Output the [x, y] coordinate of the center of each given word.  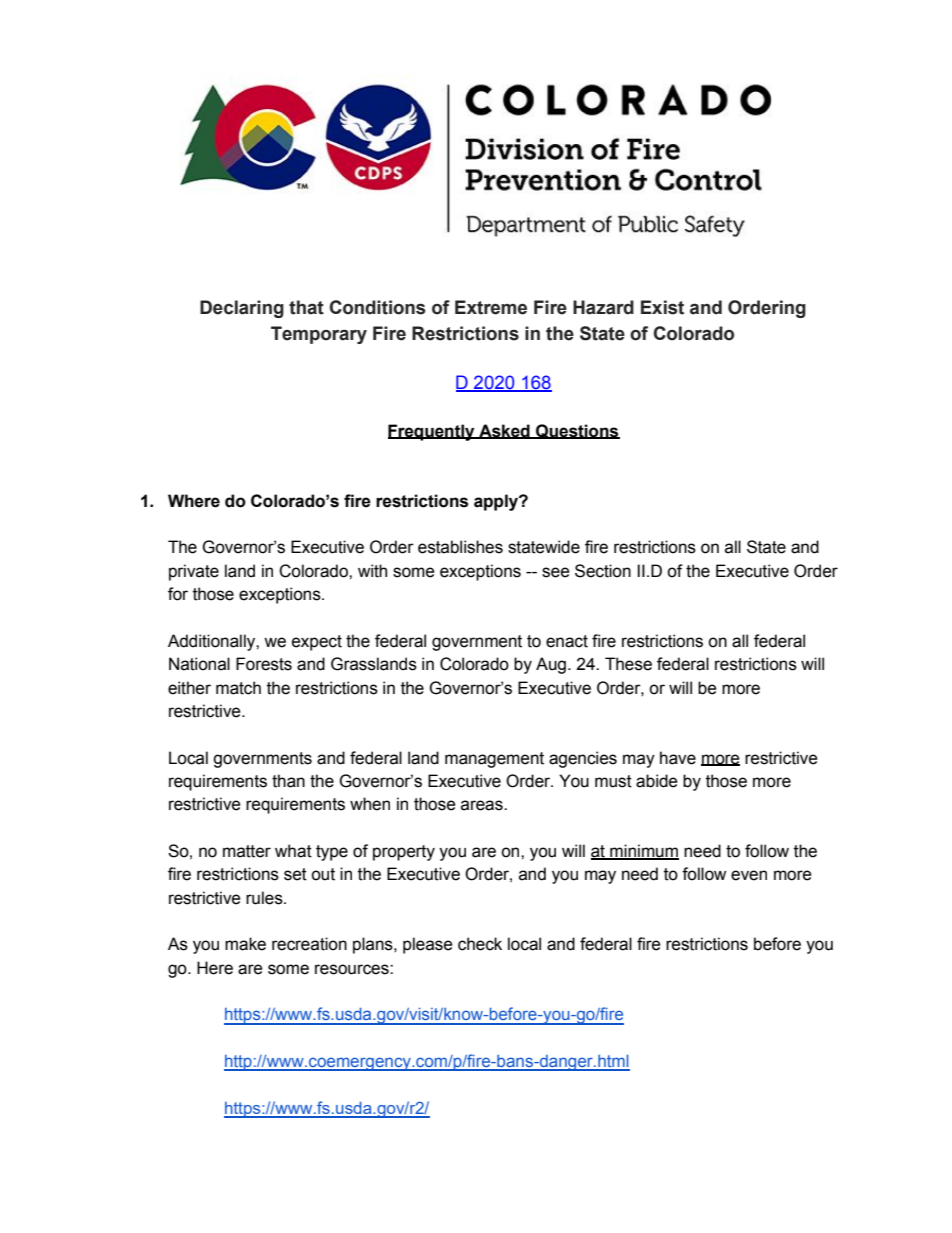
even [749, 875]
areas [483, 805]
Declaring [242, 309]
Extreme [491, 307]
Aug [551, 665]
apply [497, 502]
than [288, 781]
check [480, 944]
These [628, 664]
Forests [264, 664]
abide [657, 781]
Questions [577, 431]
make [245, 944]
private [194, 572]
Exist [662, 307]
